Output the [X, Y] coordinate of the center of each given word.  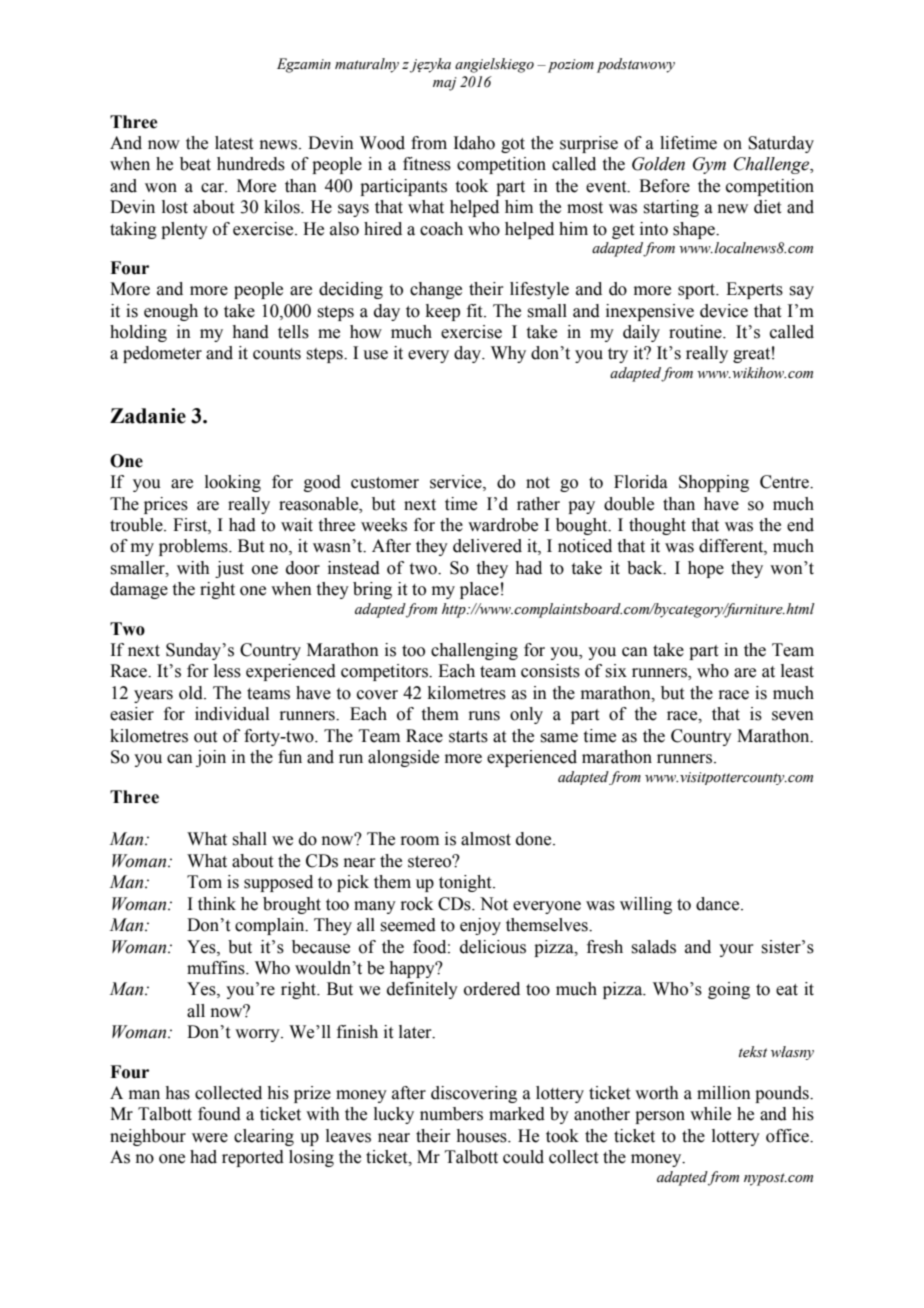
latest [234, 143]
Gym [709, 165]
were [210, 1138]
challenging [474, 651]
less [227, 671]
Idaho [474, 143]
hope [706, 569]
